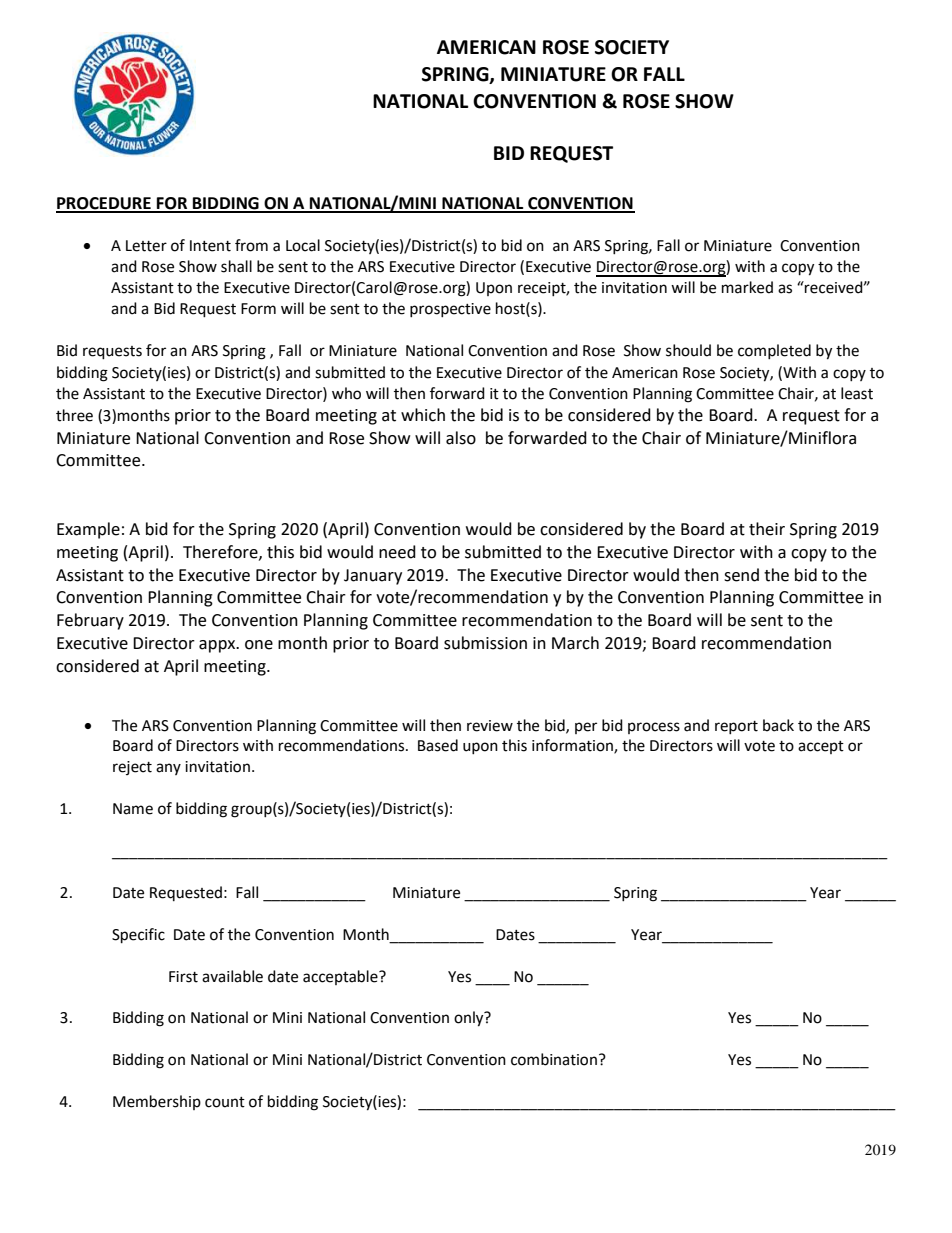 The height and width of the screenshot is (1233, 952). What do you see at coordinates (133, 809) in the screenshot?
I see `Name` at bounding box center [133, 809].
